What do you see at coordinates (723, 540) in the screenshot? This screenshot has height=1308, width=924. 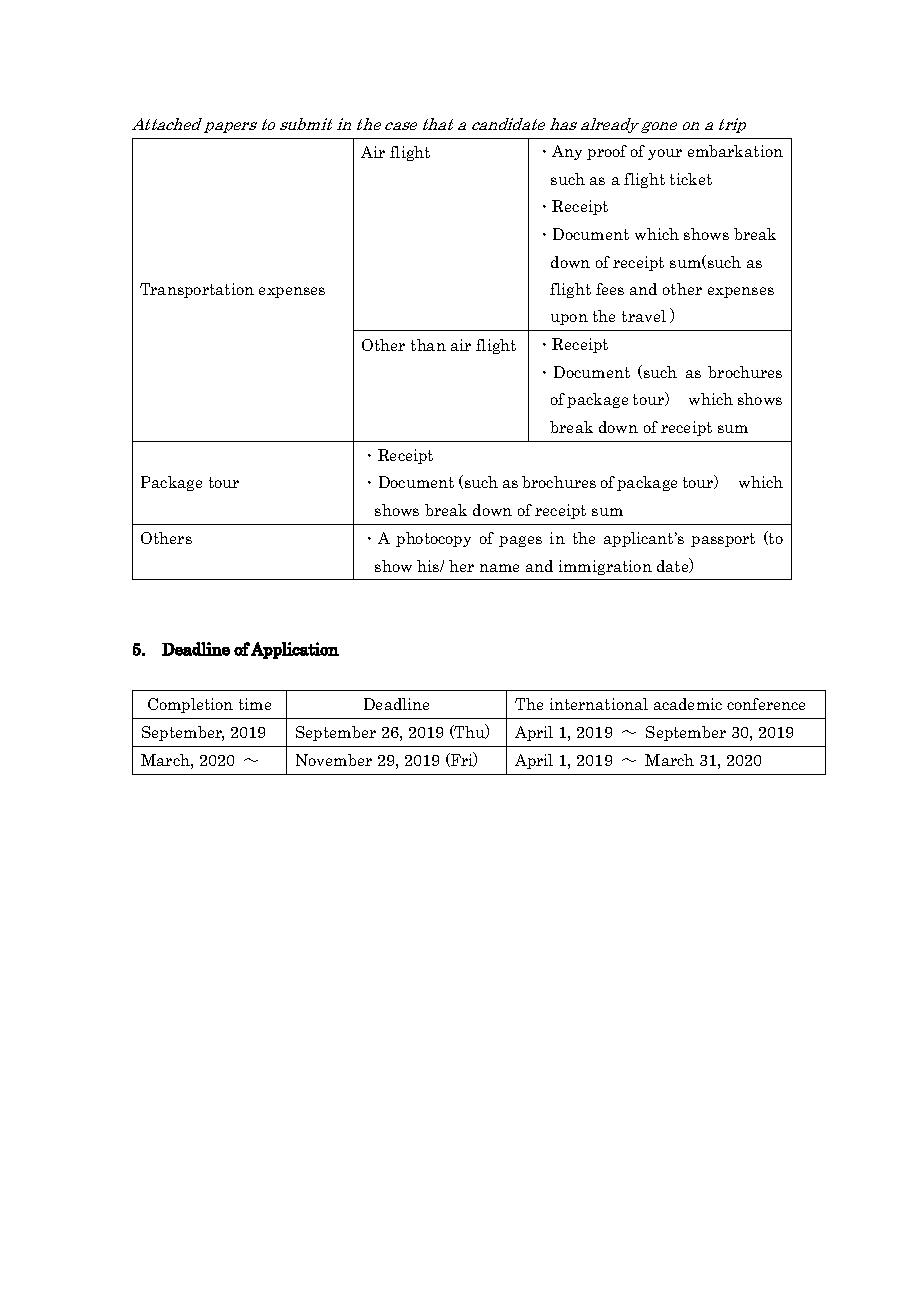 I see `passport` at bounding box center [723, 540].
